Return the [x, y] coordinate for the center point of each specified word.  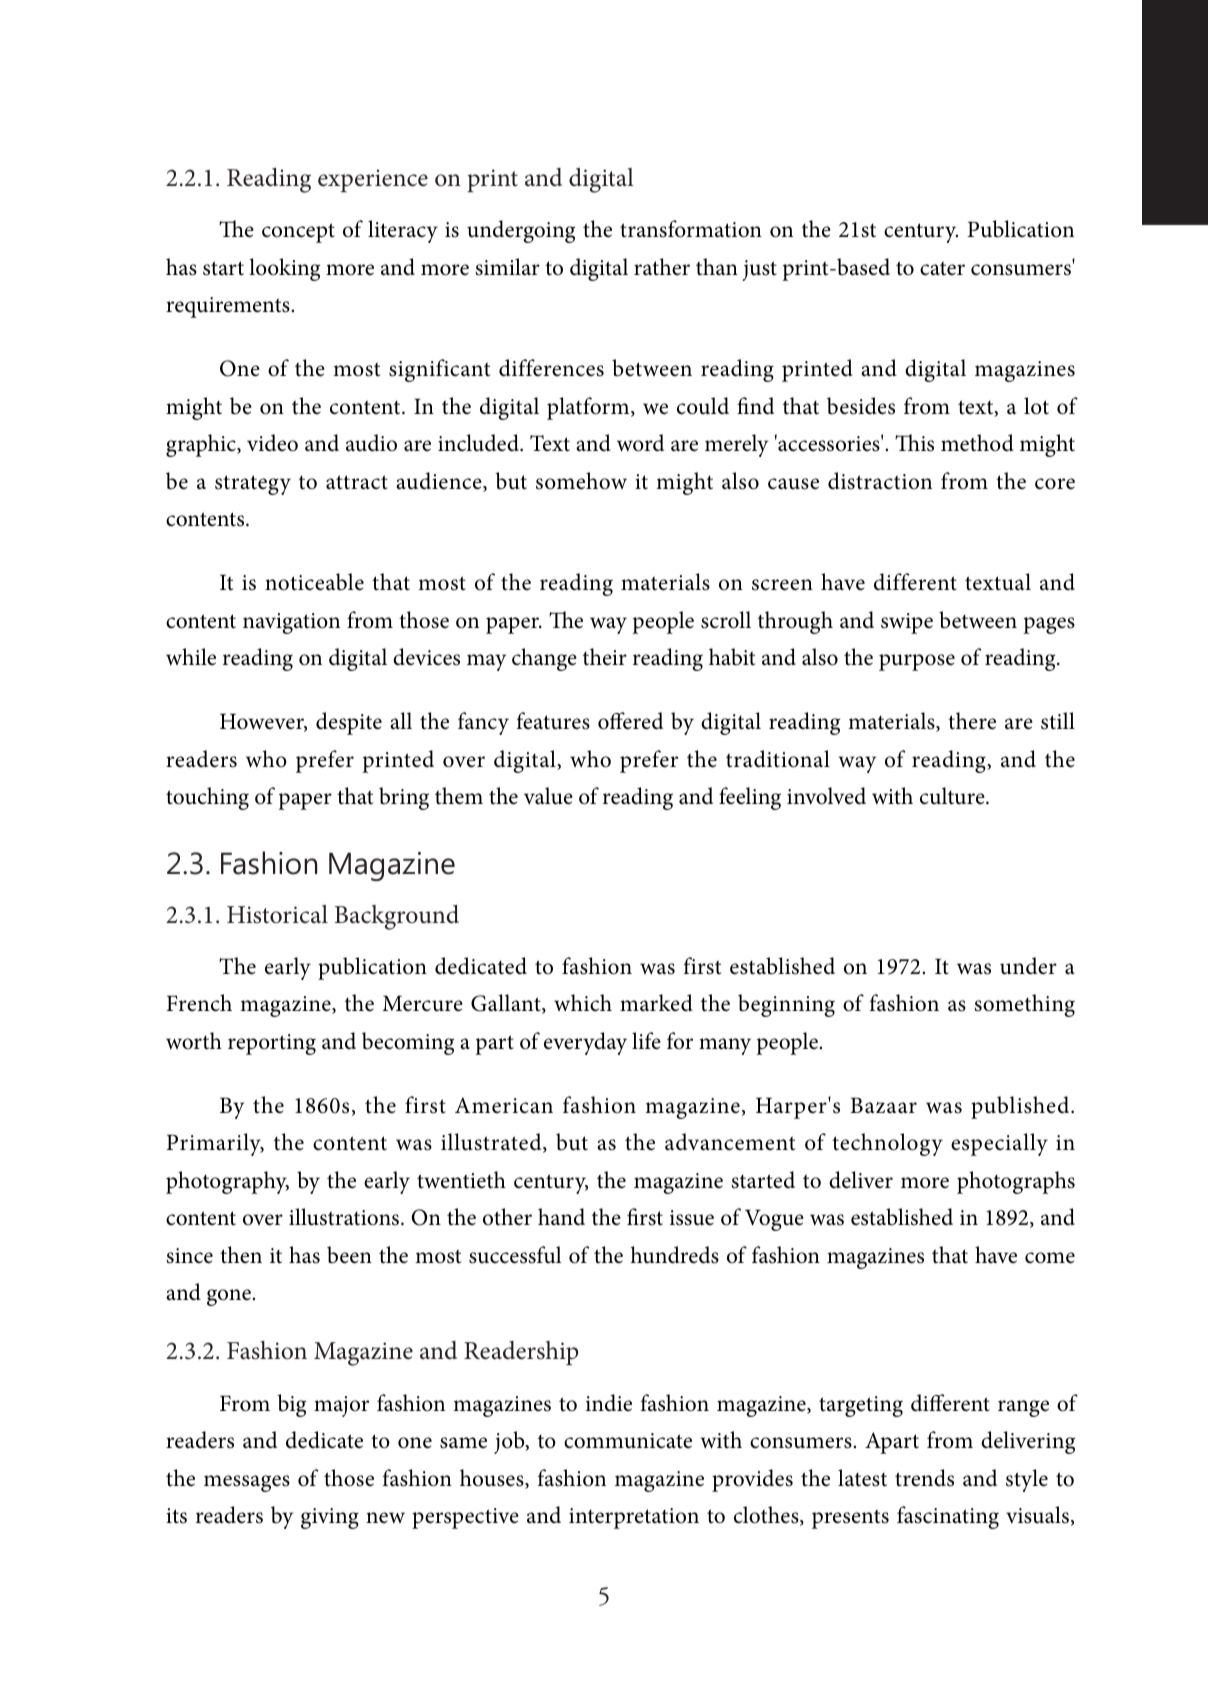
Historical [277, 914]
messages [247, 1483]
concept [298, 233]
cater [942, 268]
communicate [628, 1441]
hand [561, 1217]
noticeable [314, 582]
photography [227, 1182]
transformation [691, 229]
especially [999, 1144]
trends [924, 1478]
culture [953, 796]
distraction [880, 481]
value [548, 796]
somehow [581, 481]
